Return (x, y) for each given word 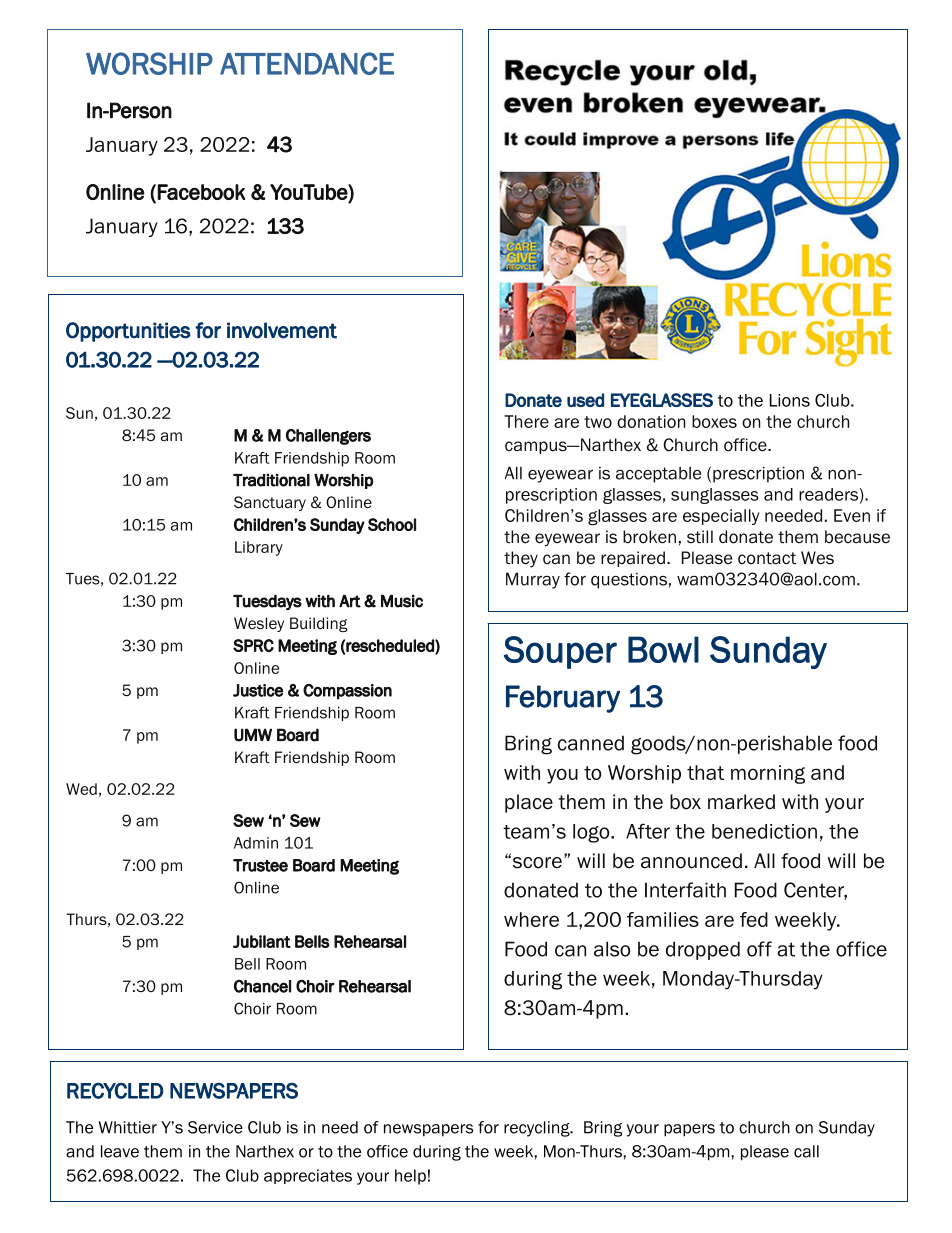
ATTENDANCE (307, 63)
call (806, 1151)
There (526, 421)
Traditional (271, 480)
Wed (81, 789)
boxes (714, 421)
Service (215, 1127)
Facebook (201, 192)
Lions (790, 400)
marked (741, 802)
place (529, 803)
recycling (538, 1129)
